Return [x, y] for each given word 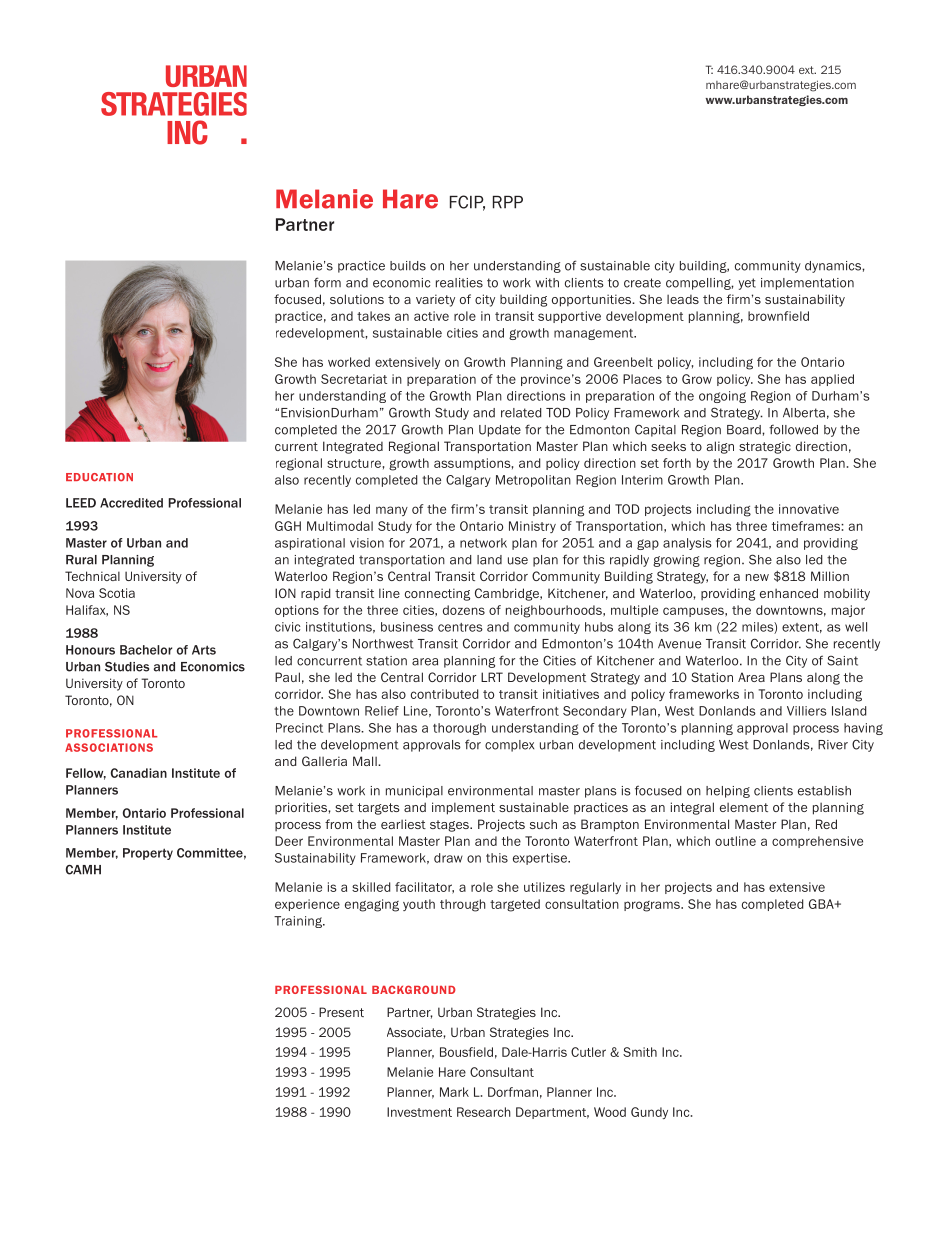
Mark [454, 1092]
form [327, 282]
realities [459, 283]
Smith [640, 1052]
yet [747, 284]
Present [341, 1012]
